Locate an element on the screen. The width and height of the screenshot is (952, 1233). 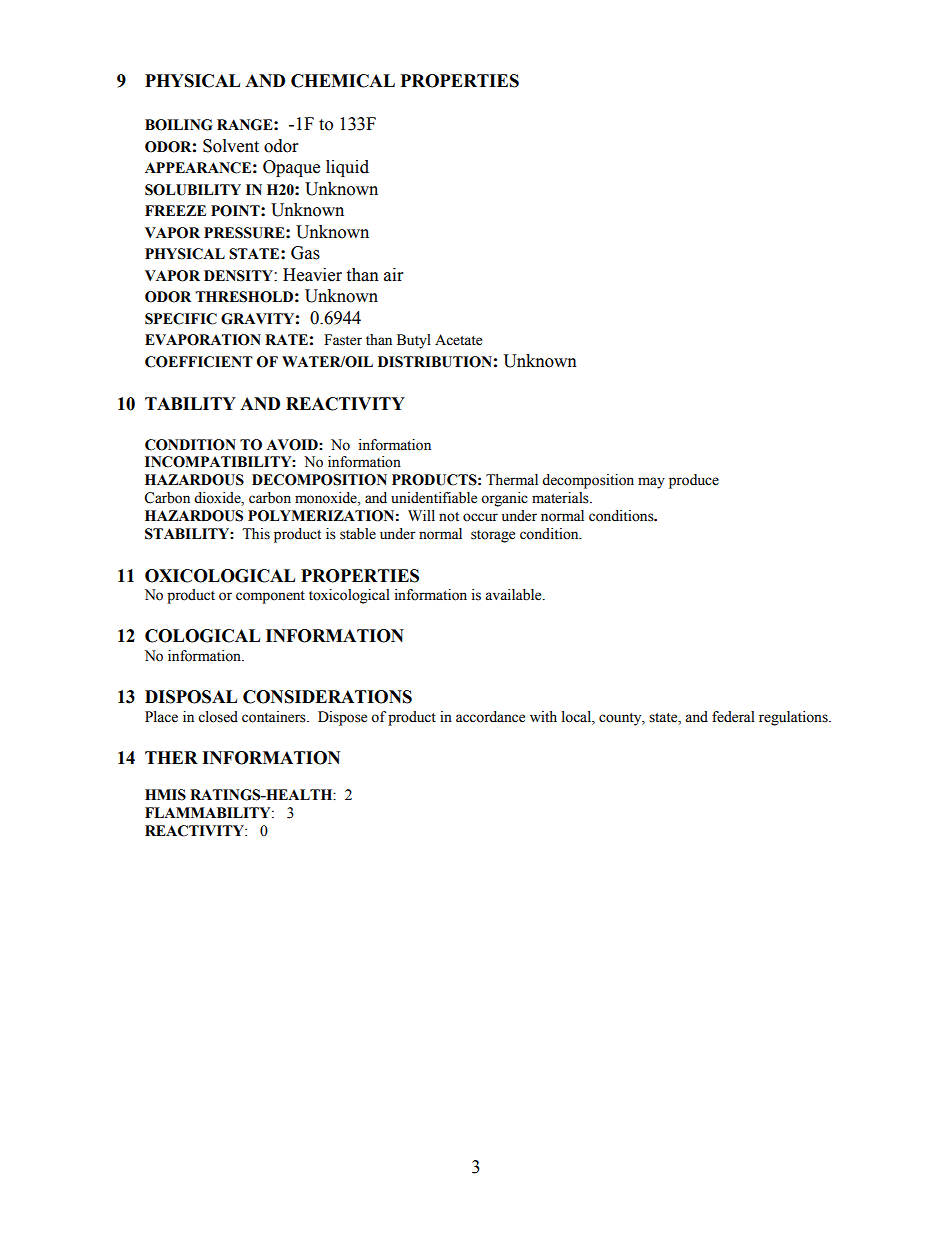
air is located at coordinates (393, 275).
